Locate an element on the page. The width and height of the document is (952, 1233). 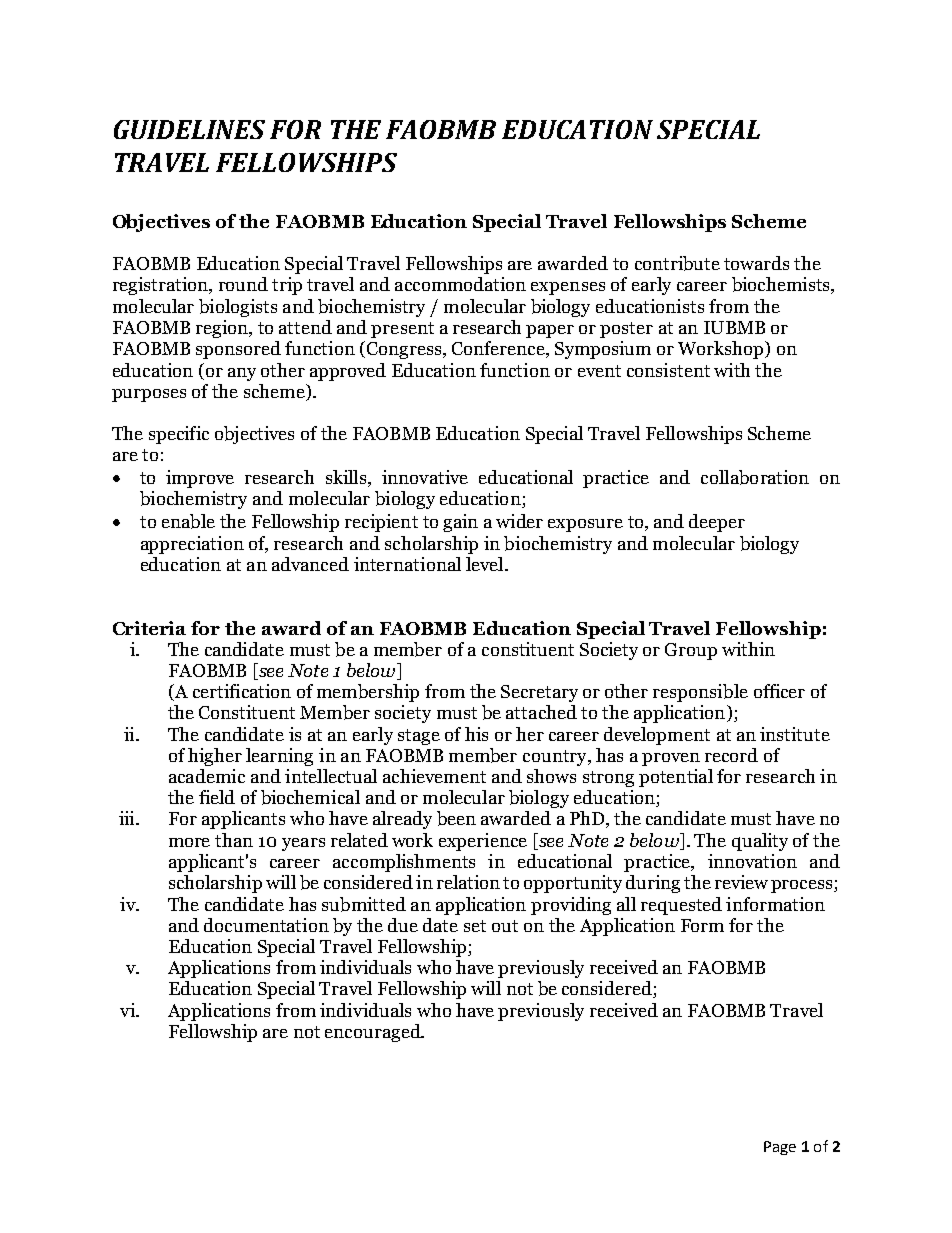
accommodation is located at coordinates (460, 284).
